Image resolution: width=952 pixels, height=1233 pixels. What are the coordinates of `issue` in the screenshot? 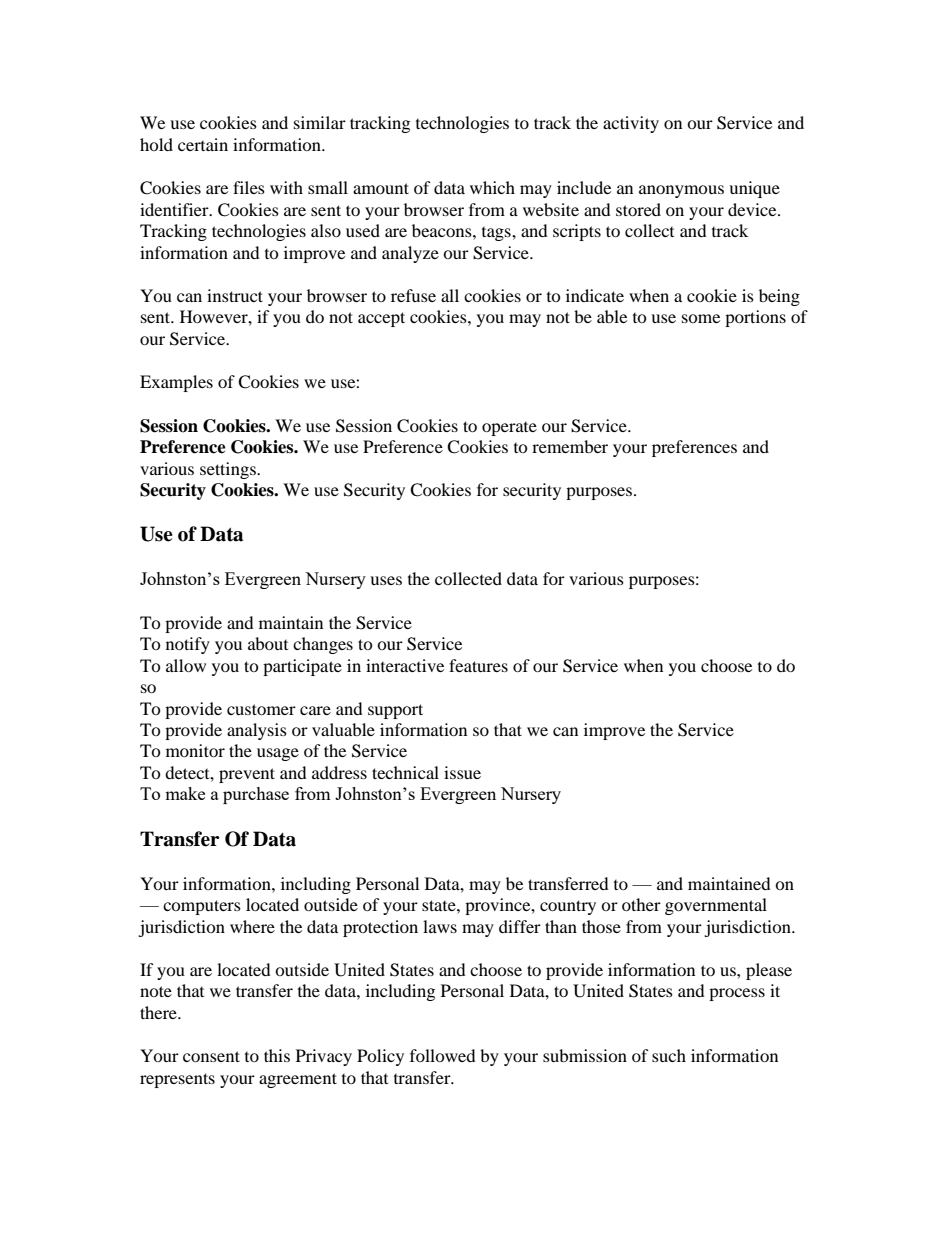 It's located at (462, 772).
